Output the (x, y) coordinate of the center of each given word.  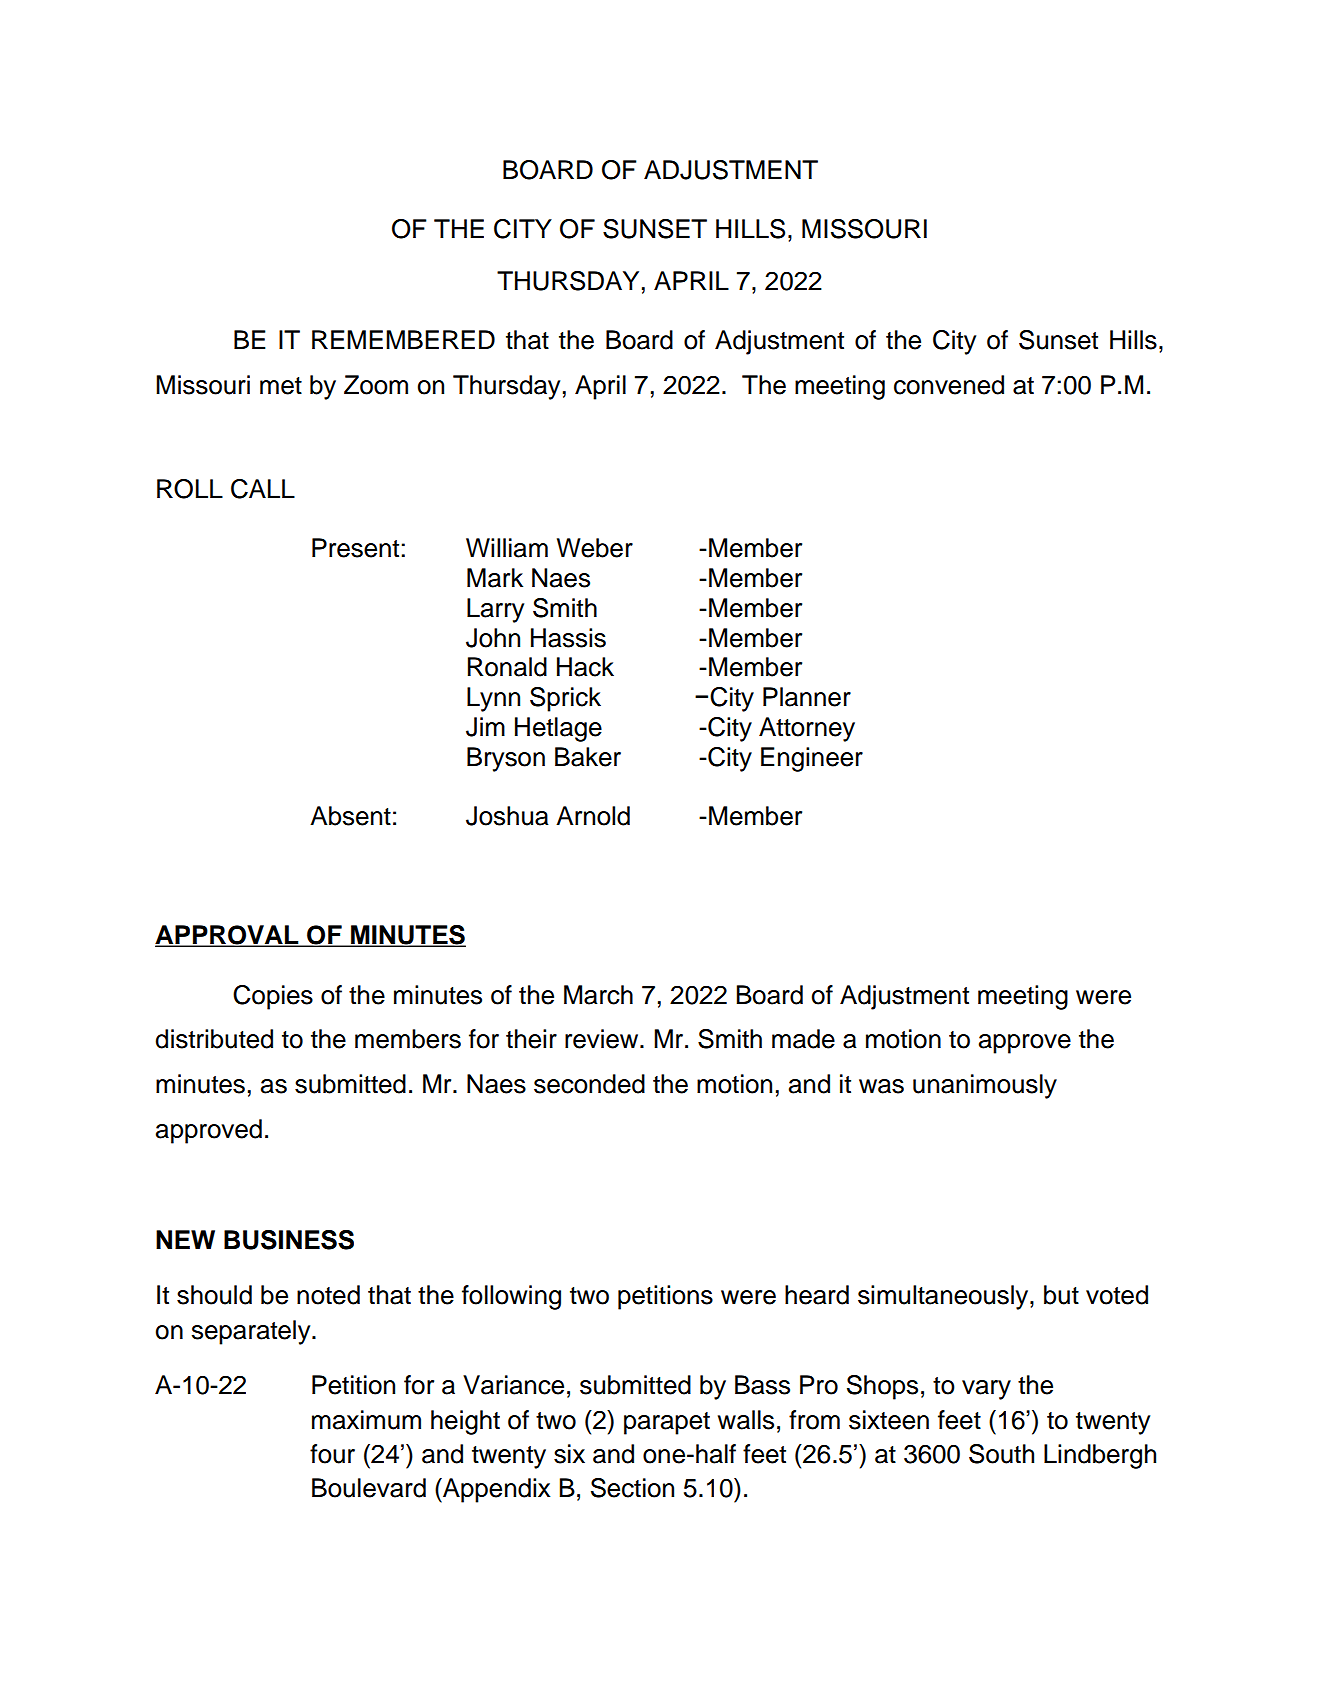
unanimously (985, 1086)
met (281, 386)
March (598, 995)
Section (632, 1488)
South (1001, 1454)
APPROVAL (228, 936)
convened (949, 385)
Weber (595, 548)
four (332, 1454)
